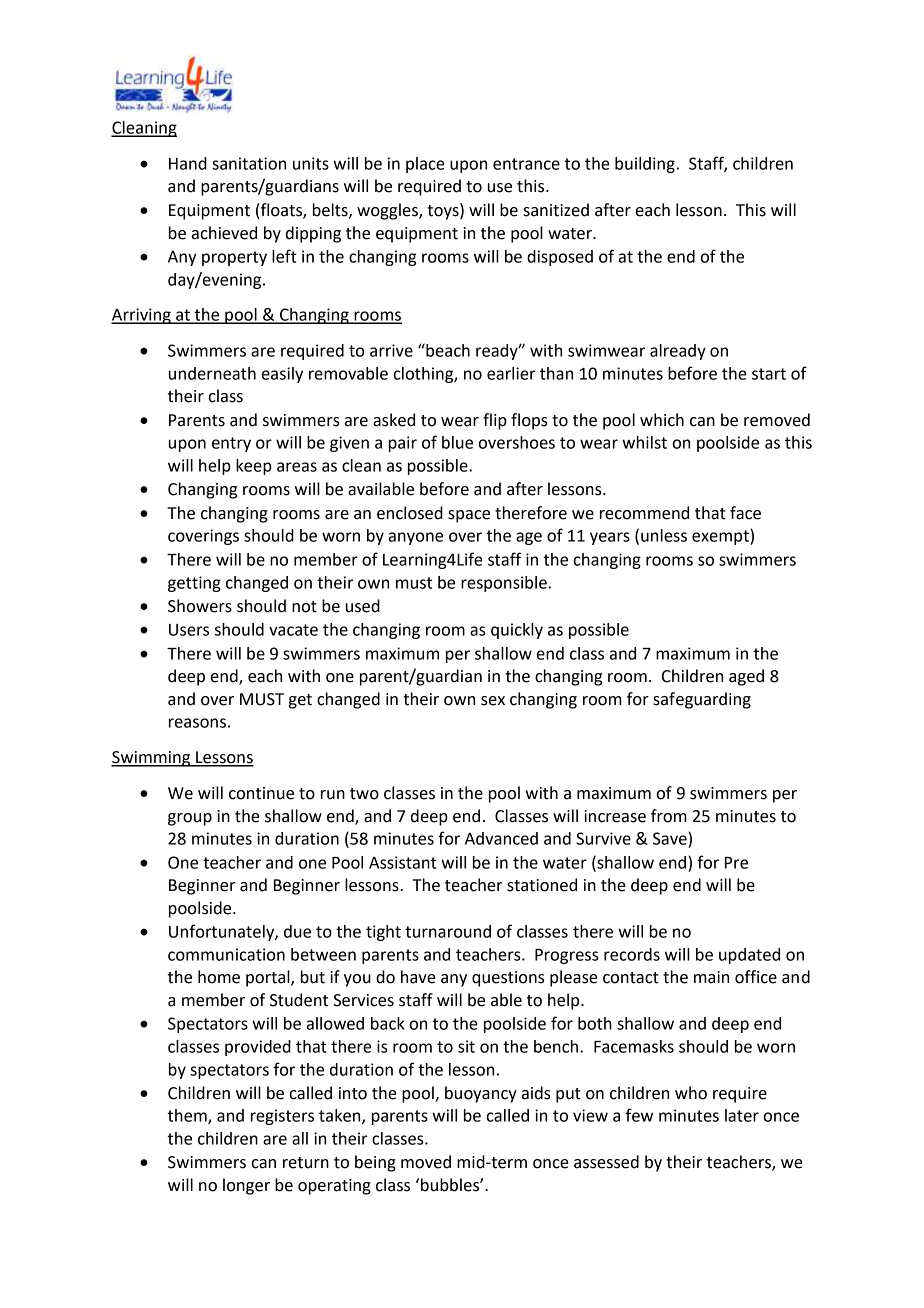 The width and height of the page is (924, 1308). Describe the element at coordinates (469, 516) in the page. I see `space` at that location.
